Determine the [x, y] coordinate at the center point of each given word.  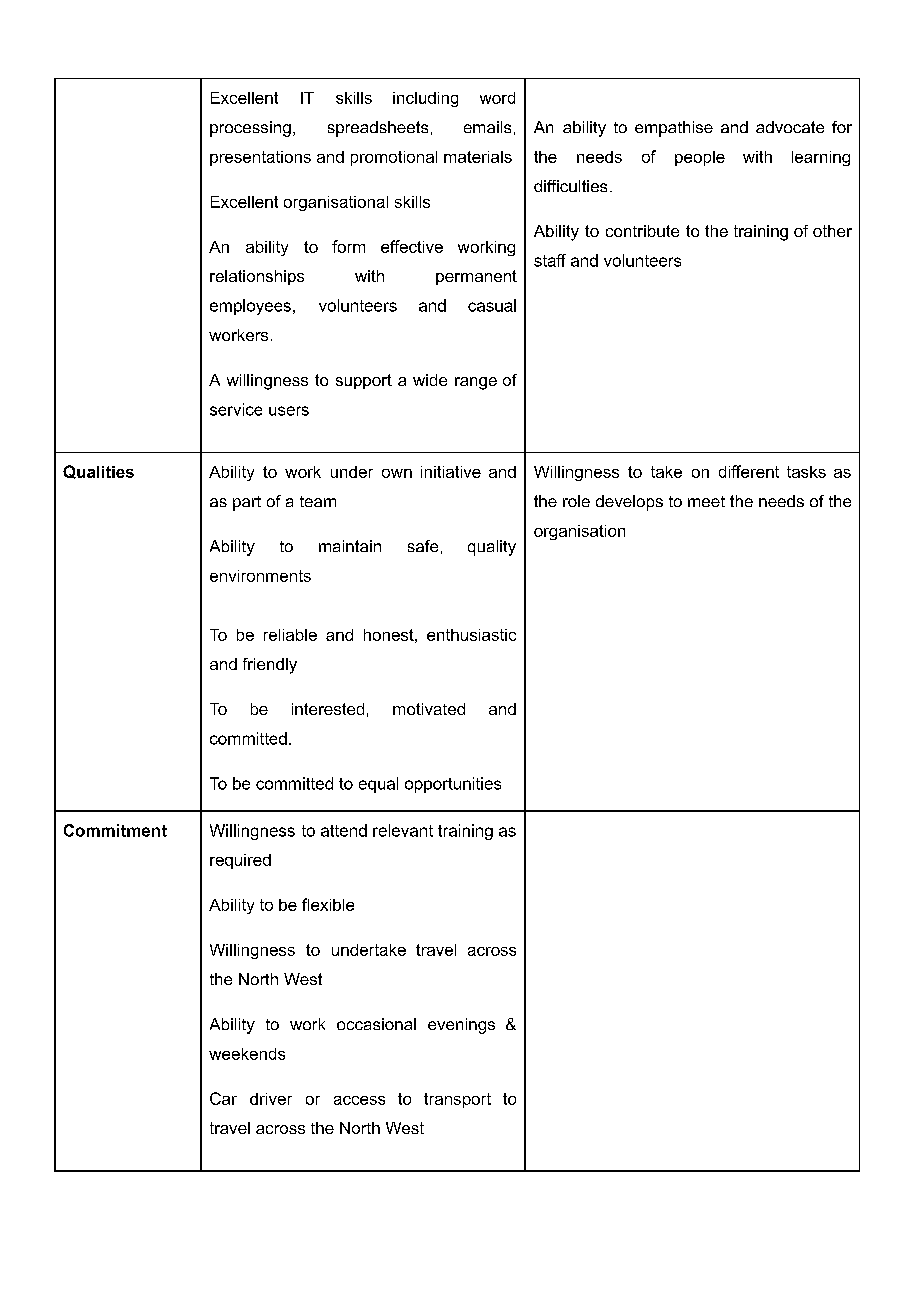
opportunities [453, 785]
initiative [451, 472]
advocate [790, 127]
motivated [429, 709]
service [236, 409]
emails [487, 127]
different [749, 471]
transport [457, 1100]
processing [250, 129]
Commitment [115, 830]
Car [223, 1098]
